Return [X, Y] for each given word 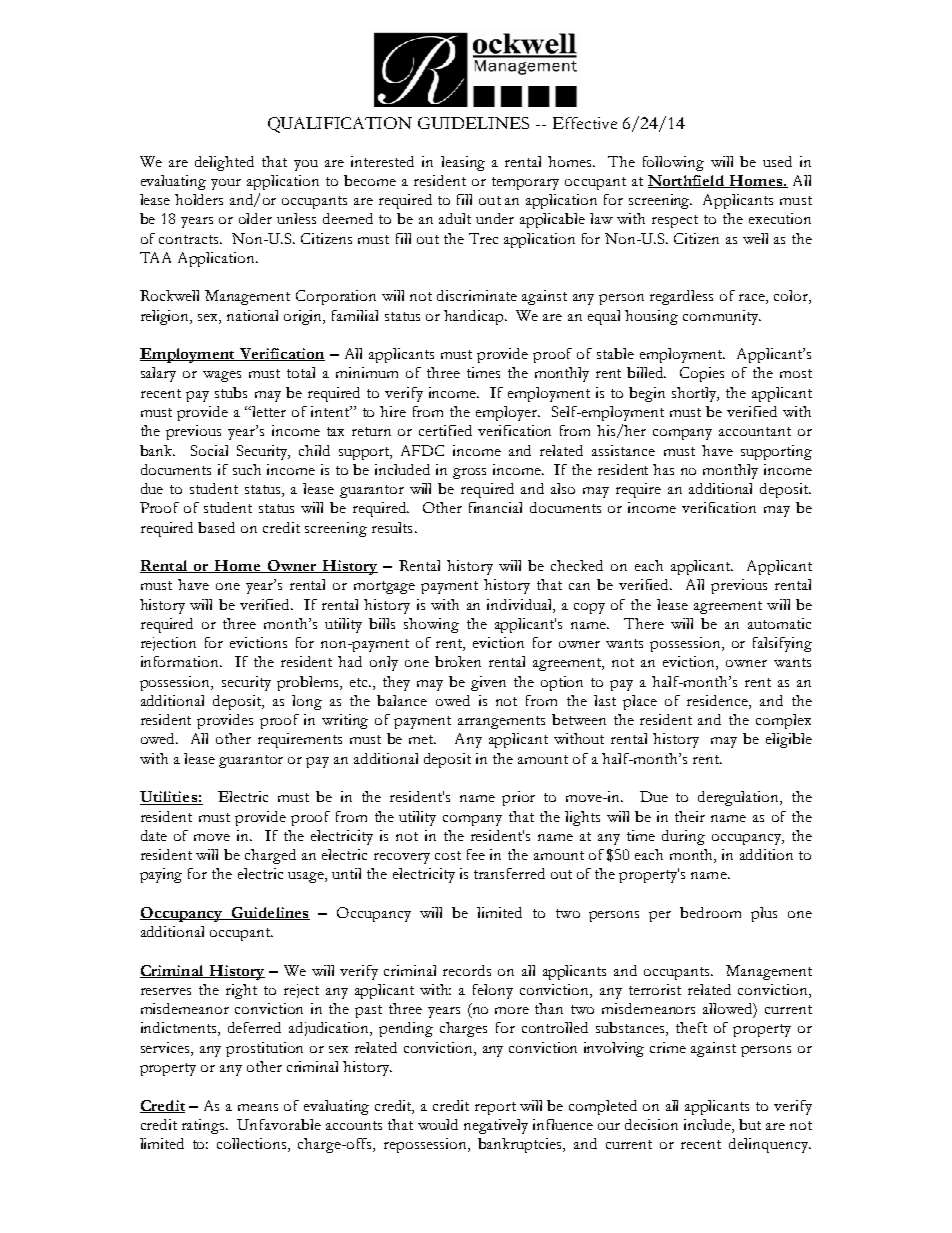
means [258, 1107]
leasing [463, 163]
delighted [224, 163]
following [673, 163]
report [495, 1108]
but [750, 1124]
